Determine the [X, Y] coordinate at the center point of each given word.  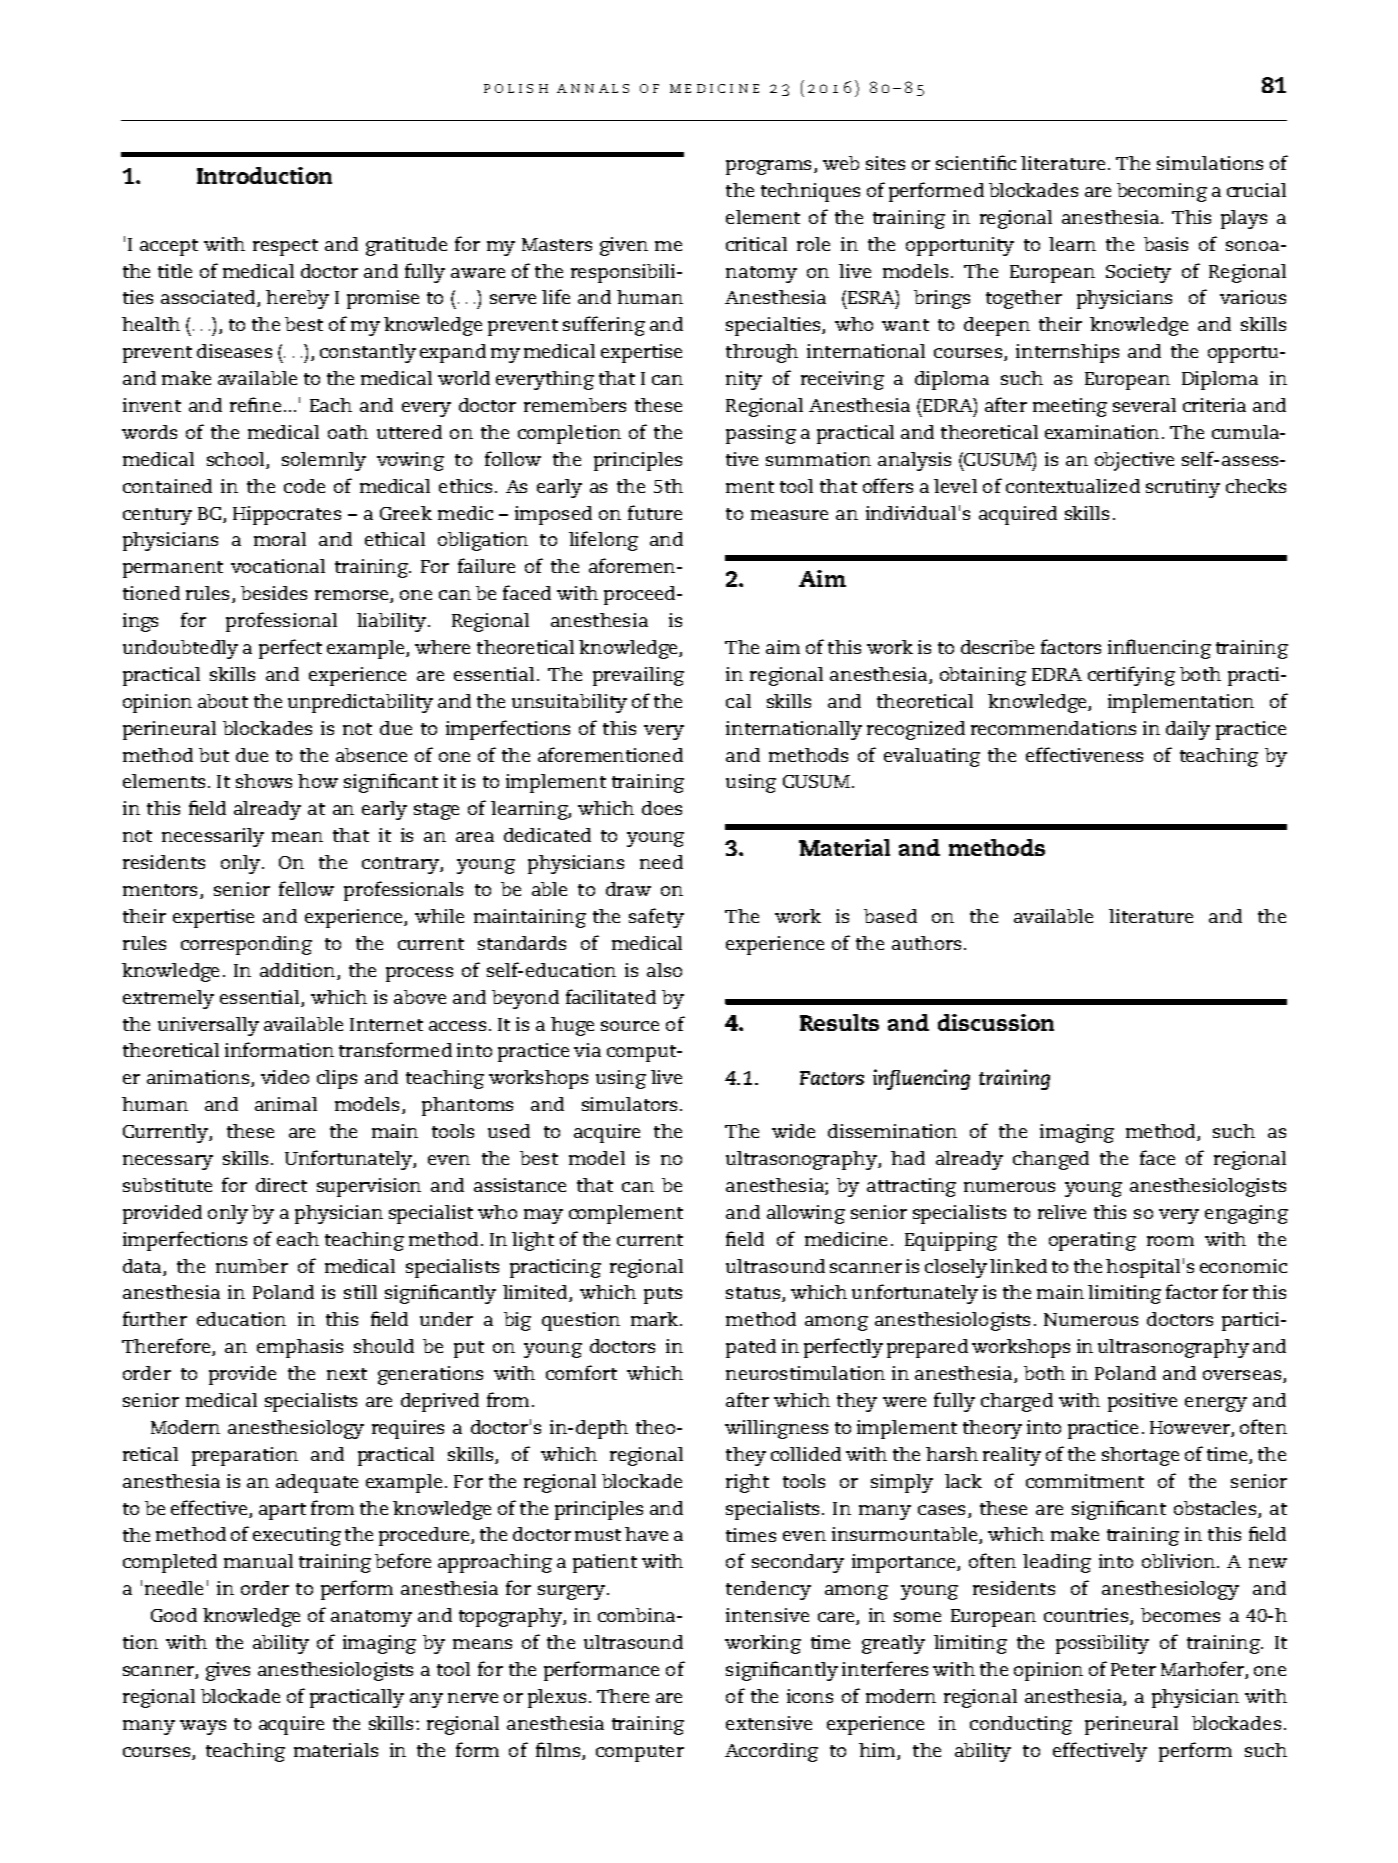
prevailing [638, 676]
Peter [1133, 1669]
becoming [1162, 192]
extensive [769, 1723]
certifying [1131, 676]
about [223, 701]
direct [281, 1185]
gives [228, 1671]
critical [756, 244]
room [1170, 1241]
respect [285, 247]
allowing [806, 1214]
